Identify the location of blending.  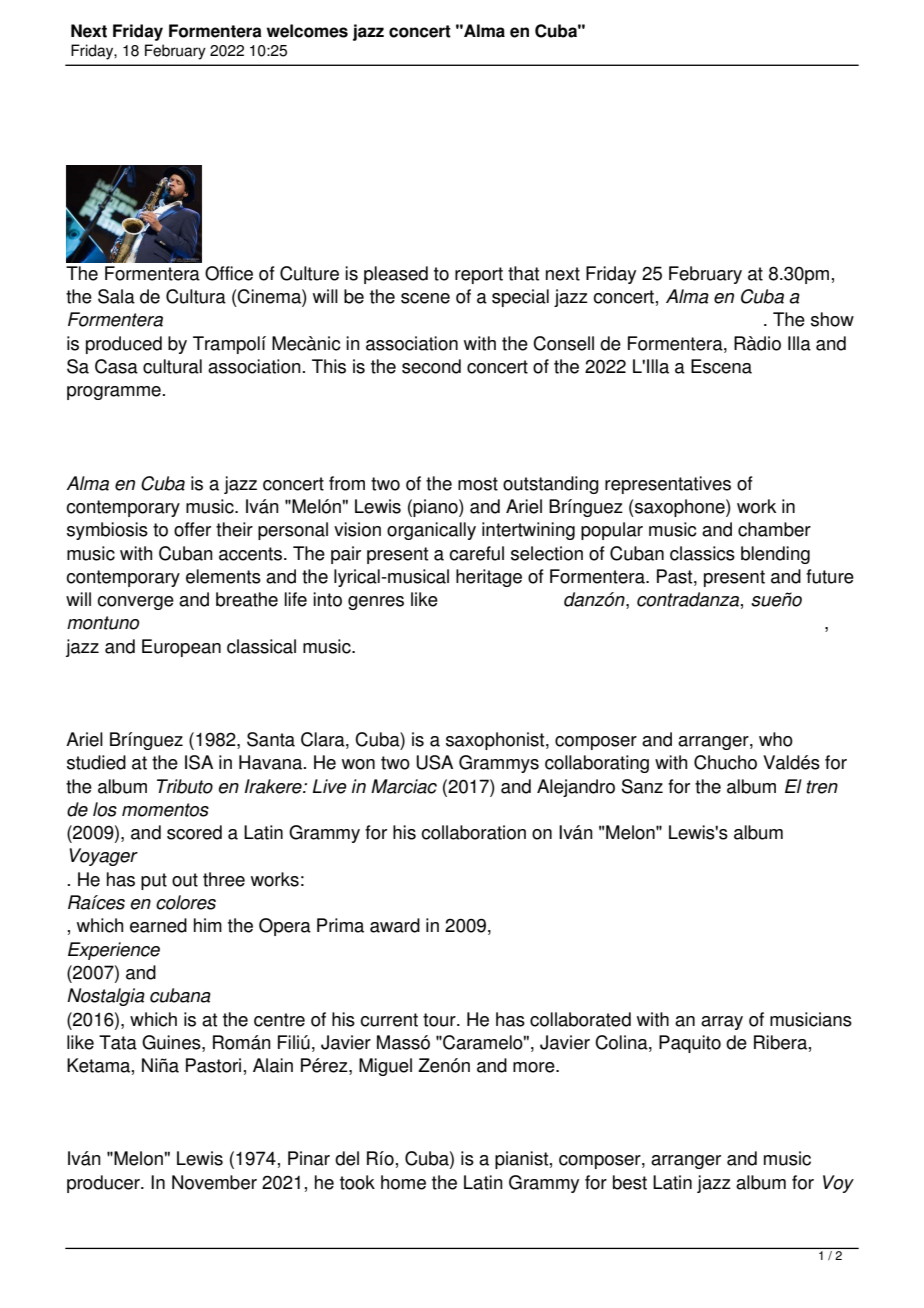
(775, 555).
